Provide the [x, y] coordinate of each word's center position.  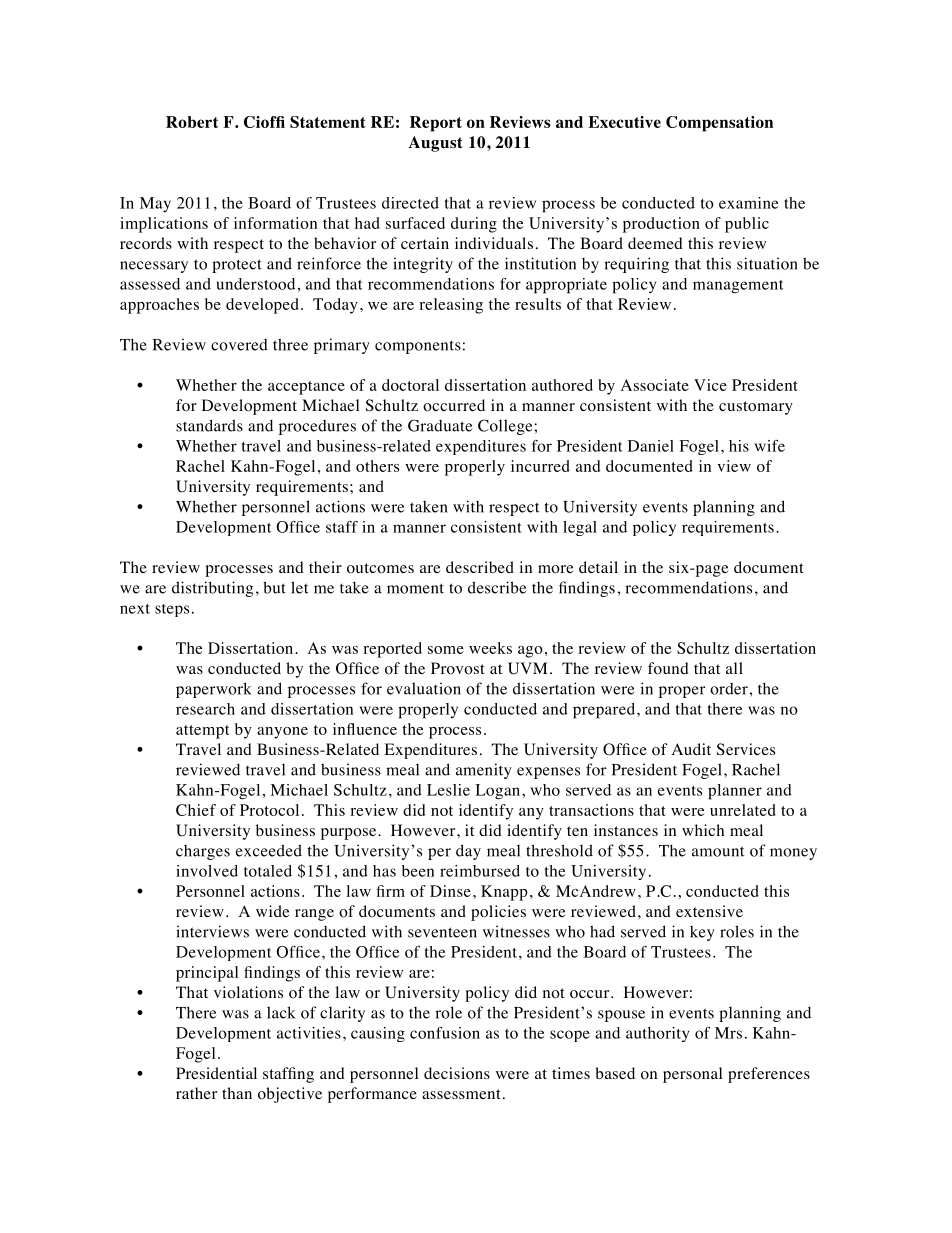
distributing [212, 589]
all [734, 668]
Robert [192, 122]
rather [196, 1093]
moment [415, 588]
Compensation [719, 124]
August [435, 144]
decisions [457, 1073]
